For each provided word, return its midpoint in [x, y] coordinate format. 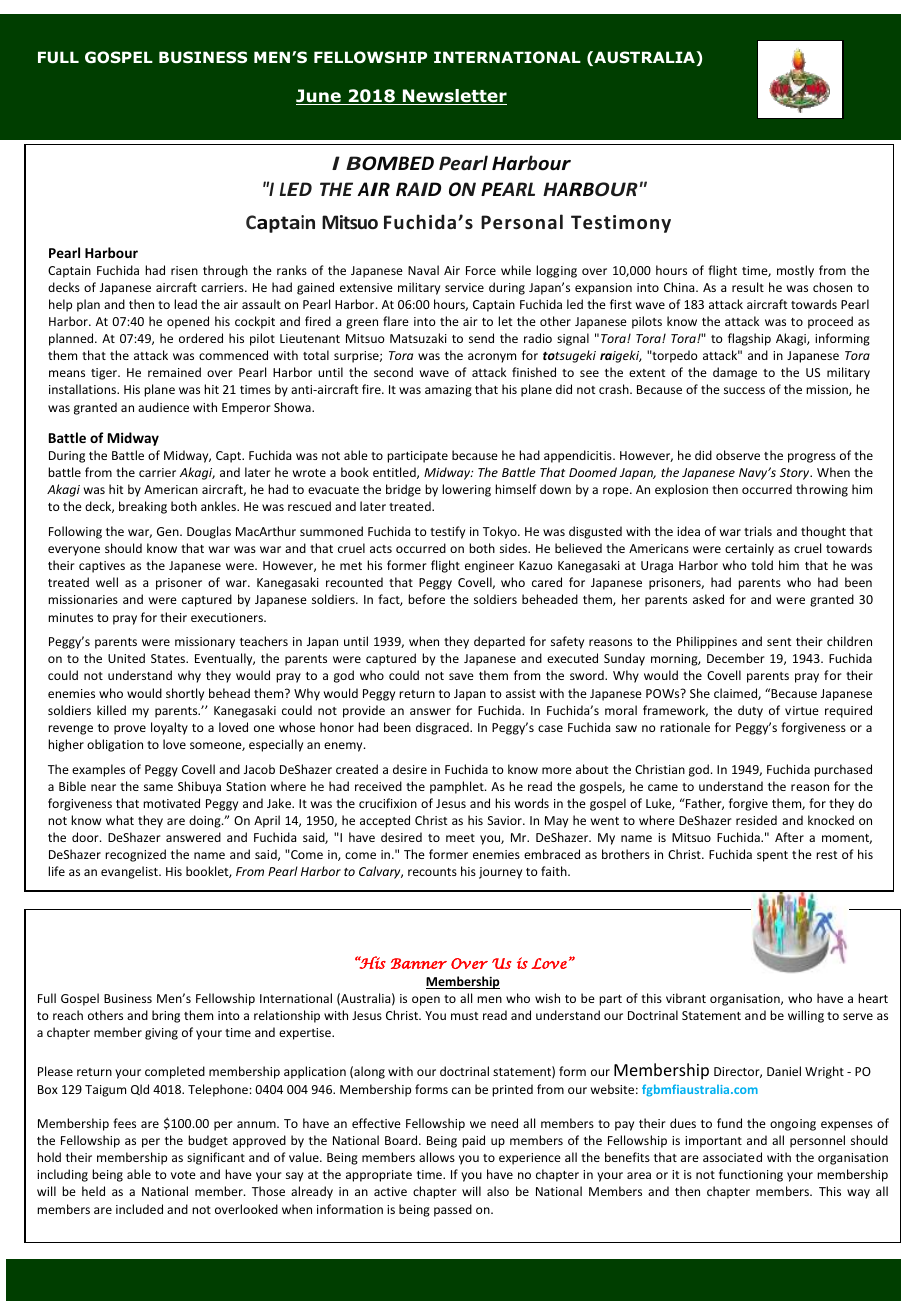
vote [183, 1175]
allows [437, 1157]
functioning [751, 1175]
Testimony [621, 224]
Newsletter [454, 97]
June [319, 97]
